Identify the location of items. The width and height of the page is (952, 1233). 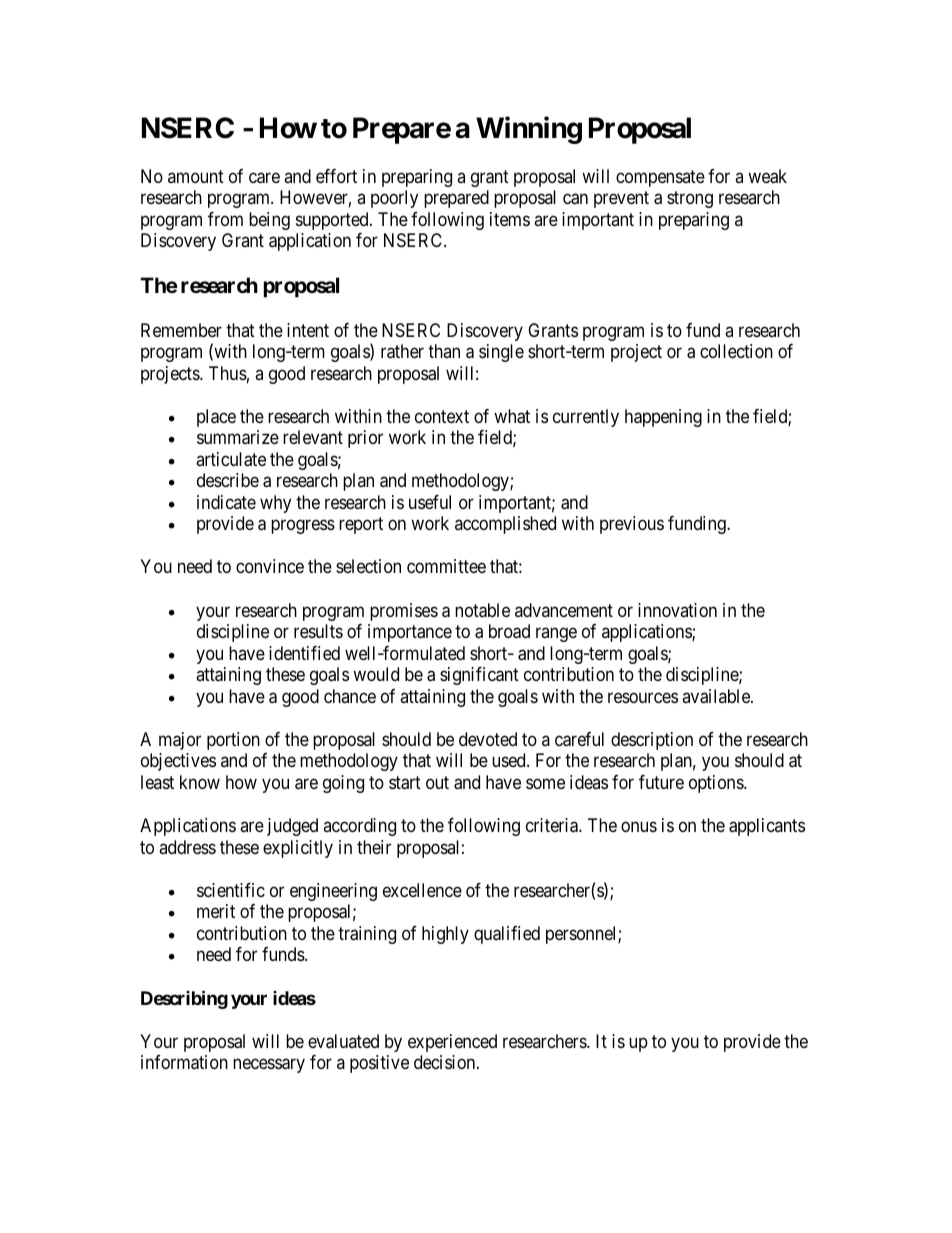
(510, 219).
